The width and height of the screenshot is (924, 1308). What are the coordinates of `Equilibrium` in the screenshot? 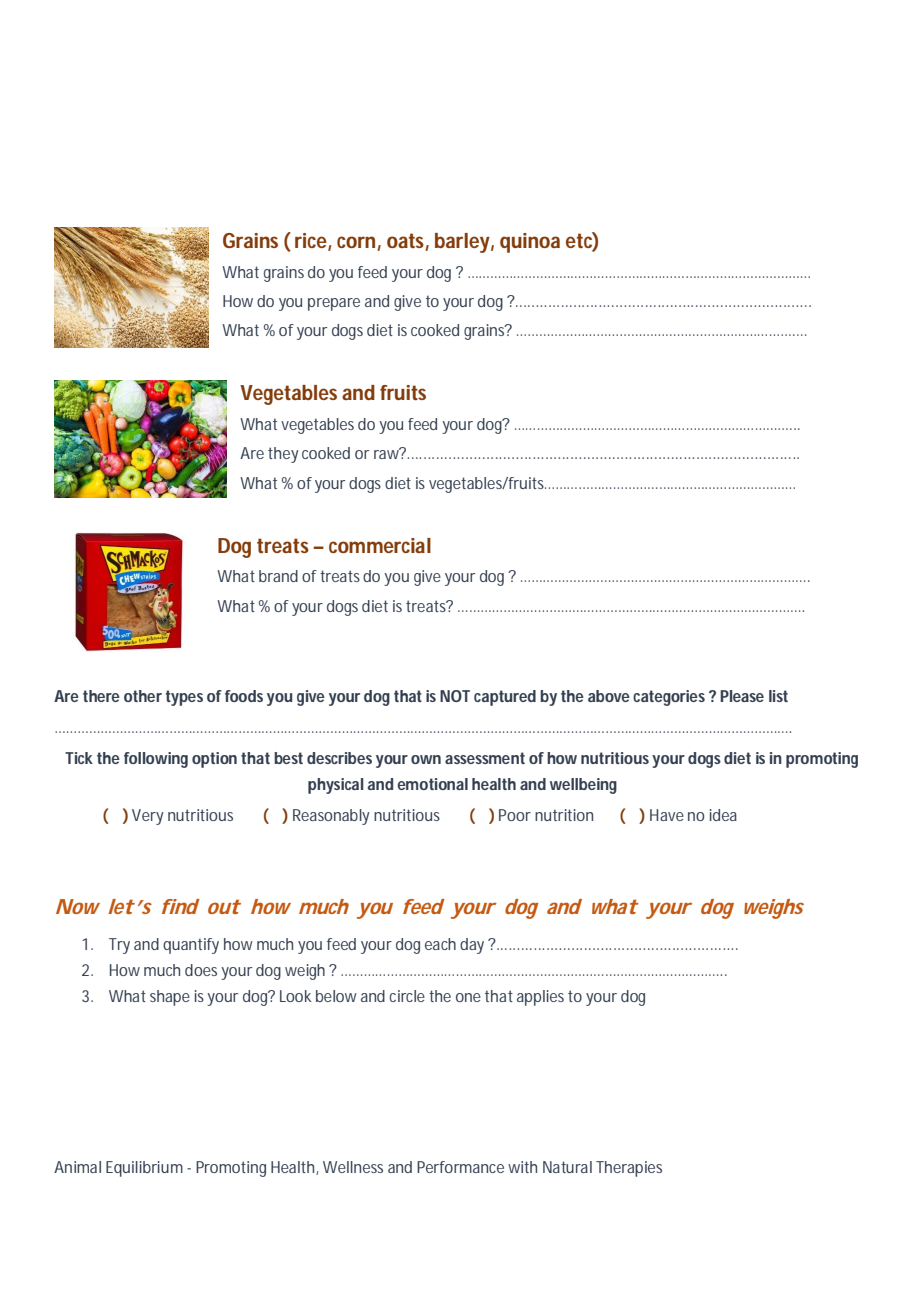 It's located at (144, 1169).
